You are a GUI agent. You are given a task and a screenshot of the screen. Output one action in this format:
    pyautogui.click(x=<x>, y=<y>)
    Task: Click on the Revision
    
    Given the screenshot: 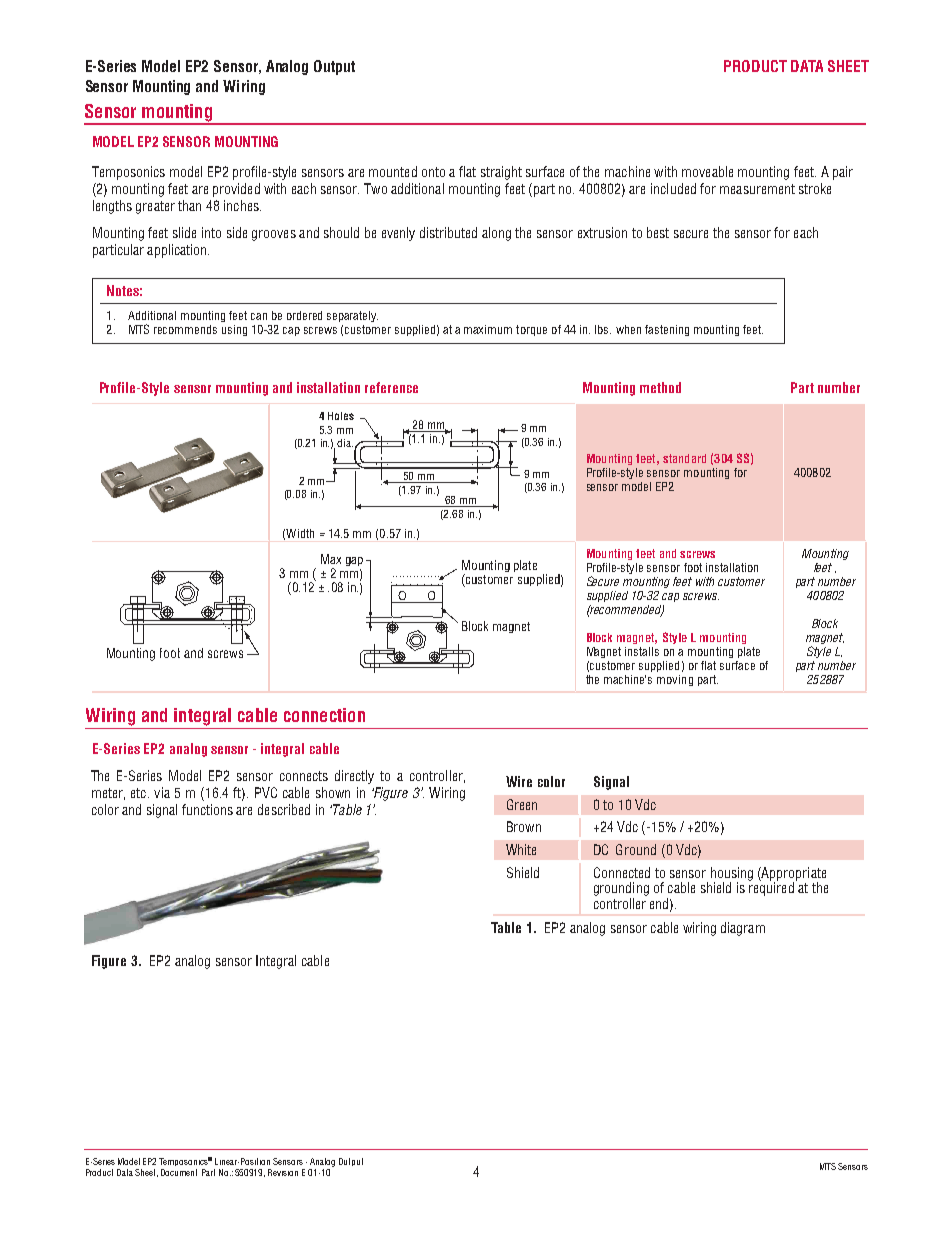 What is the action you would take?
    pyautogui.click(x=283, y=1172)
